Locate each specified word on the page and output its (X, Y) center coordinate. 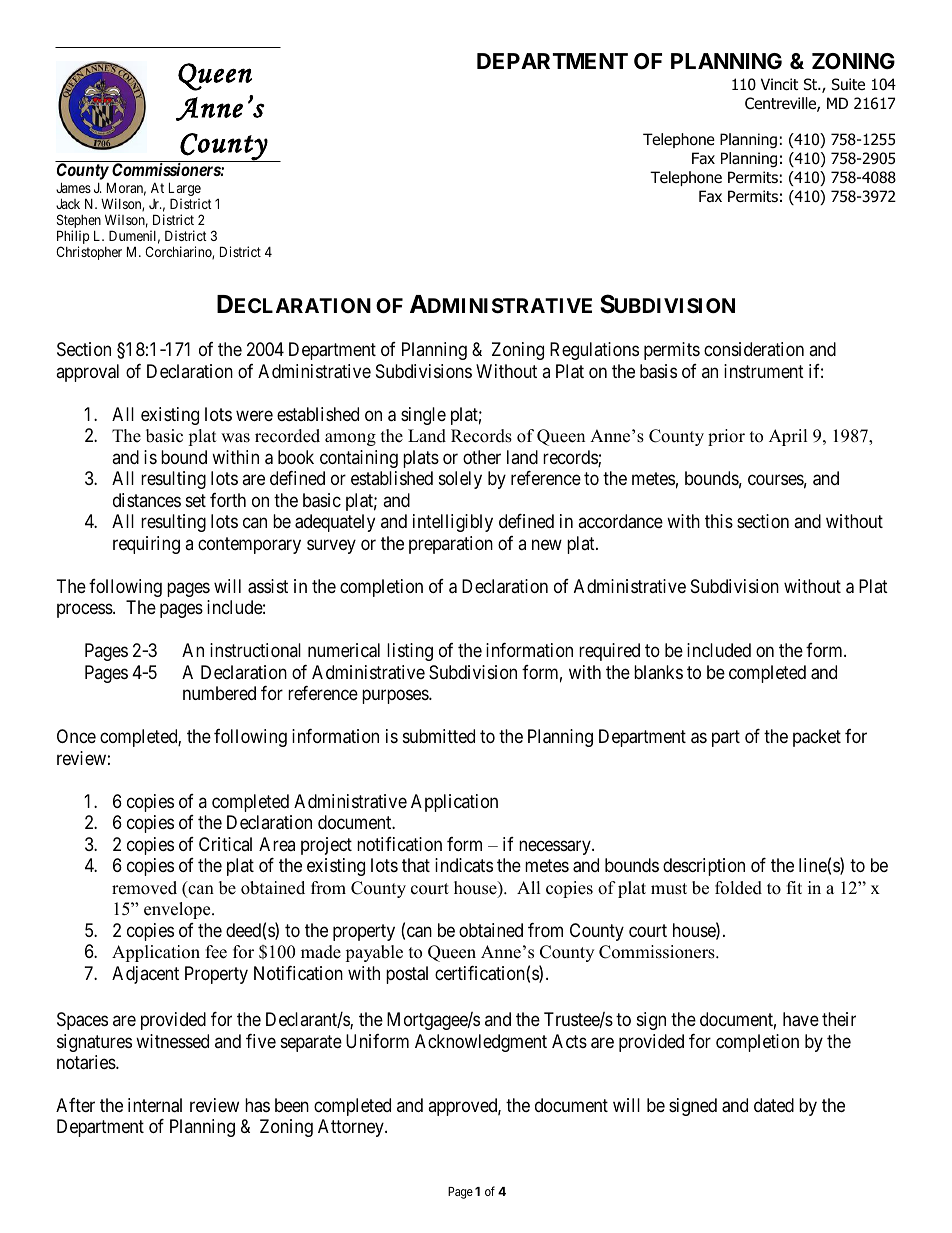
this (719, 521)
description (704, 867)
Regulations (594, 351)
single (423, 416)
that (416, 865)
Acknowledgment (481, 1043)
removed (144, 888)
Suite (848, 84)
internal (155, 1105)
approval (87, 373)
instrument (764, 371)
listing (410, 652)
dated (774, 1105)
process (85, 611)
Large (185, 190)
